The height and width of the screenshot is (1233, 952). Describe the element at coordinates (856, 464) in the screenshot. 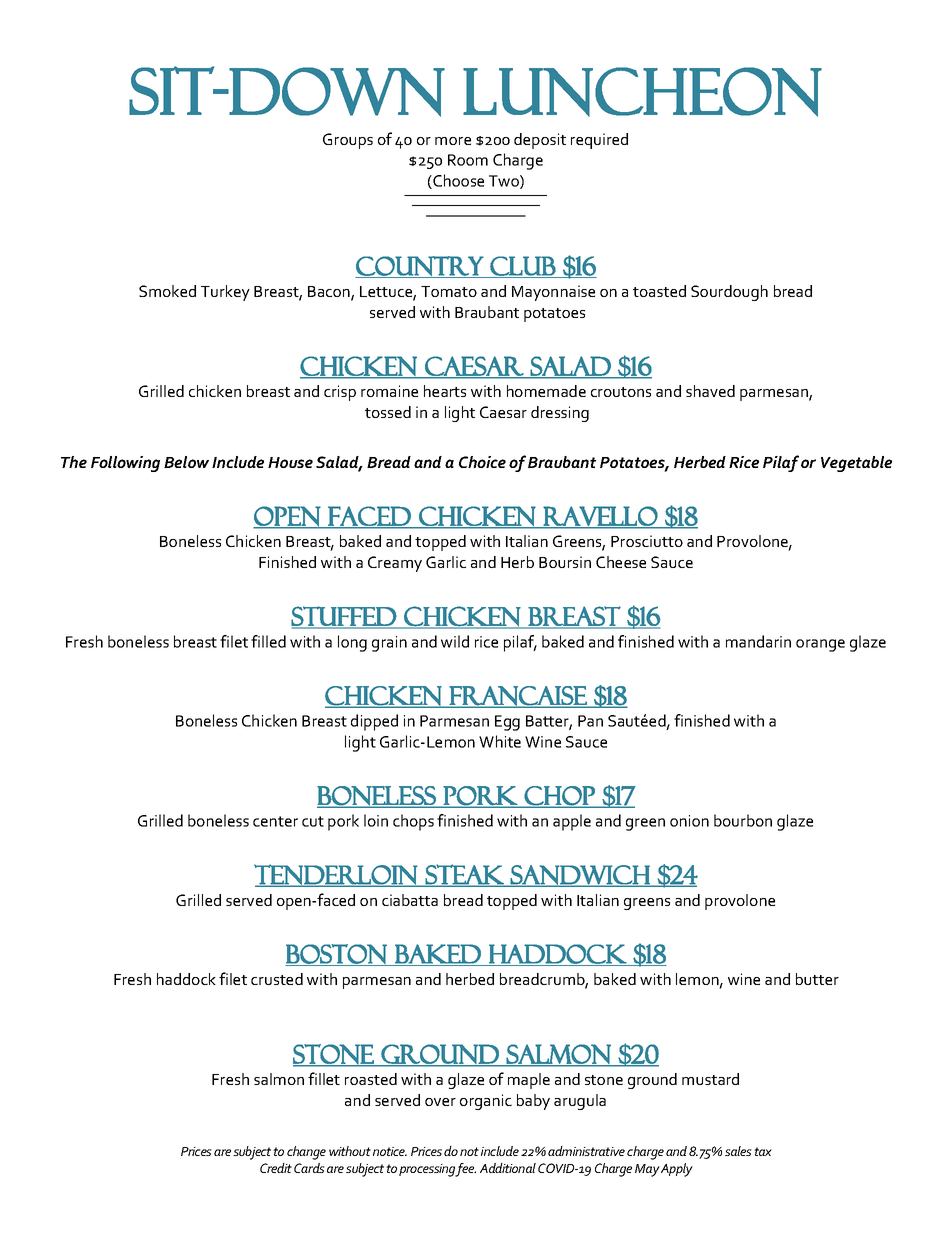

I see `Vegetable` at that location.
